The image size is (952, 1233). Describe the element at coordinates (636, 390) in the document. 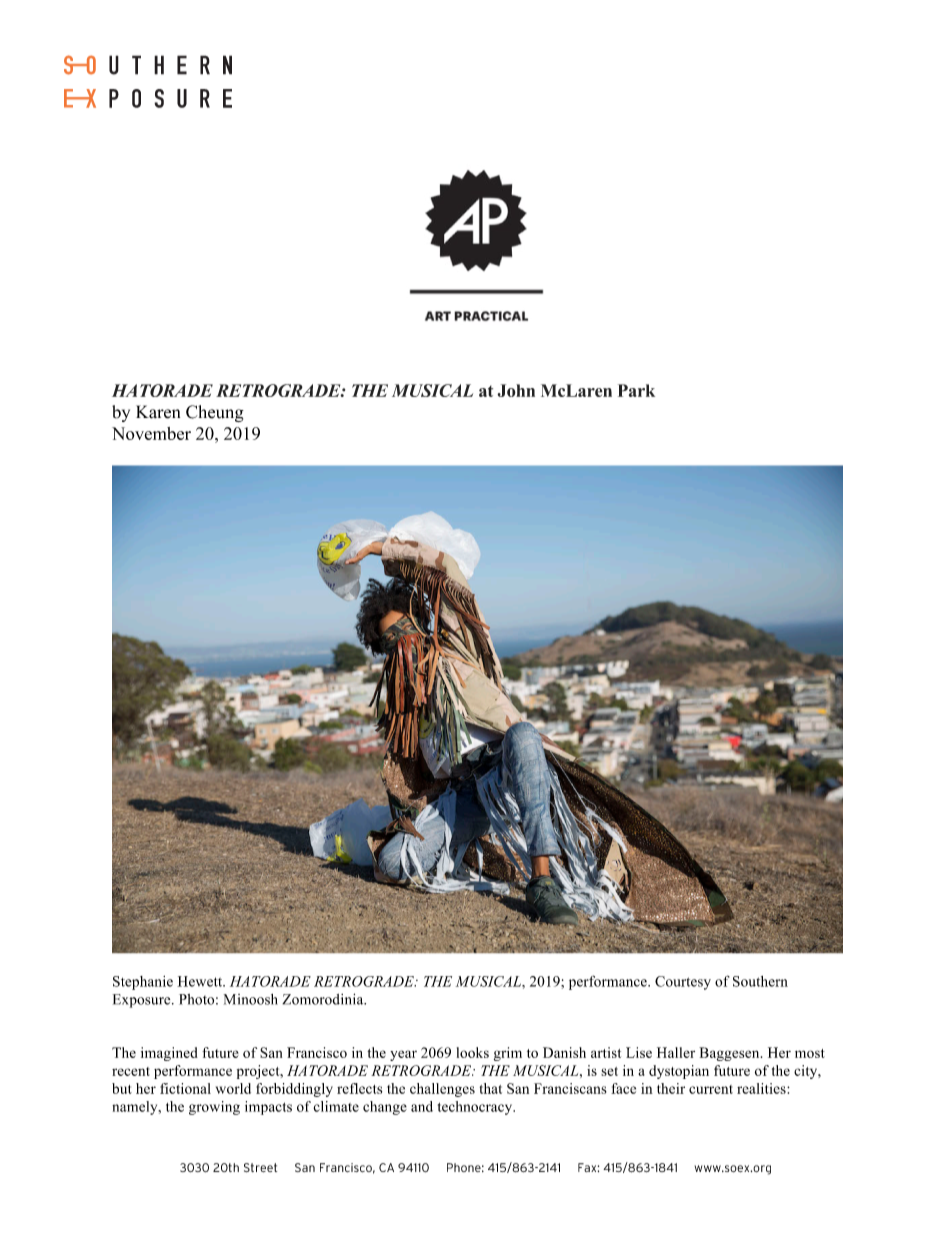

I see `Park` at that location.
